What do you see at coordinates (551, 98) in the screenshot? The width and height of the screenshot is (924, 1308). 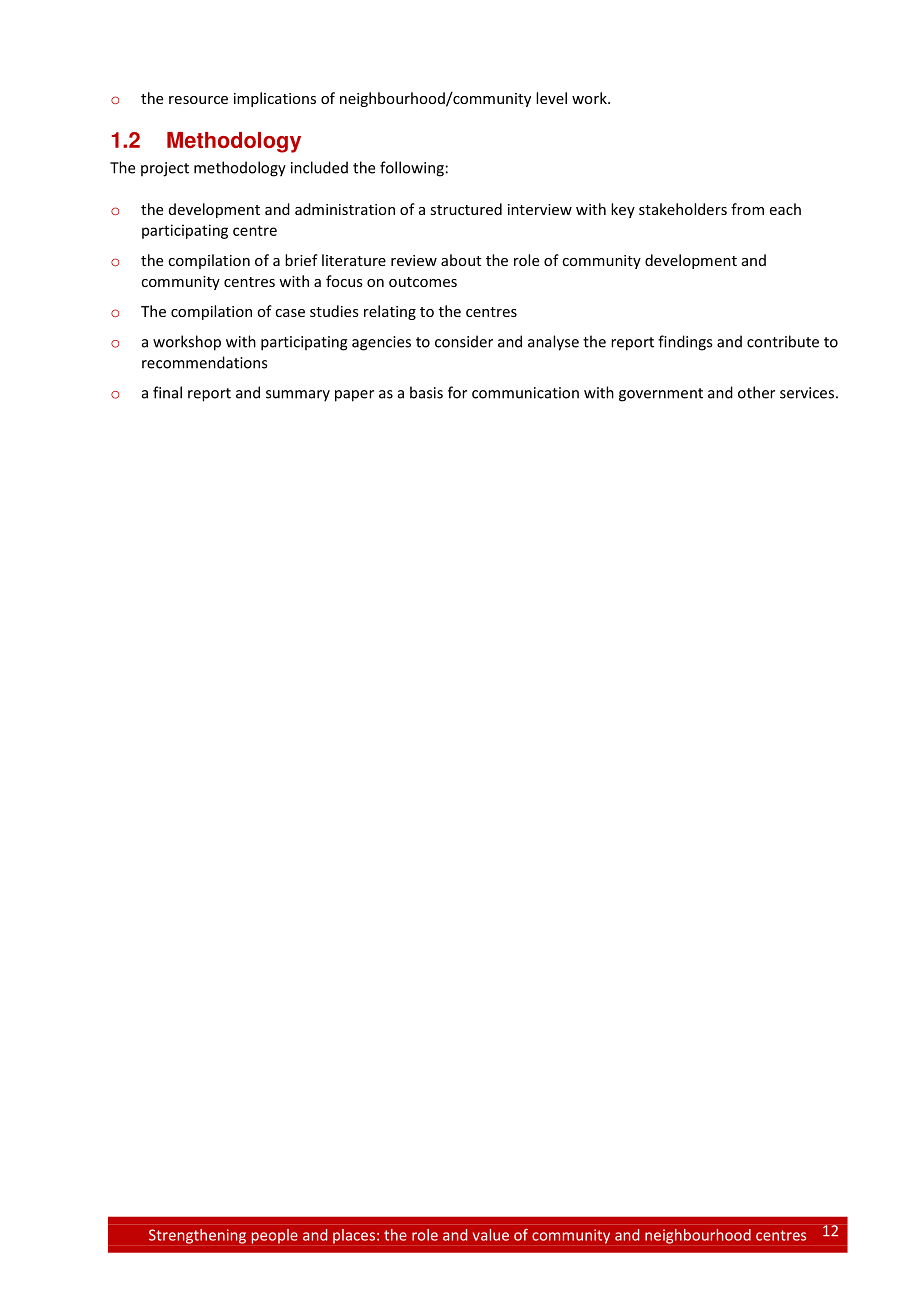 I see `level` at bounding box center [551, 98].
